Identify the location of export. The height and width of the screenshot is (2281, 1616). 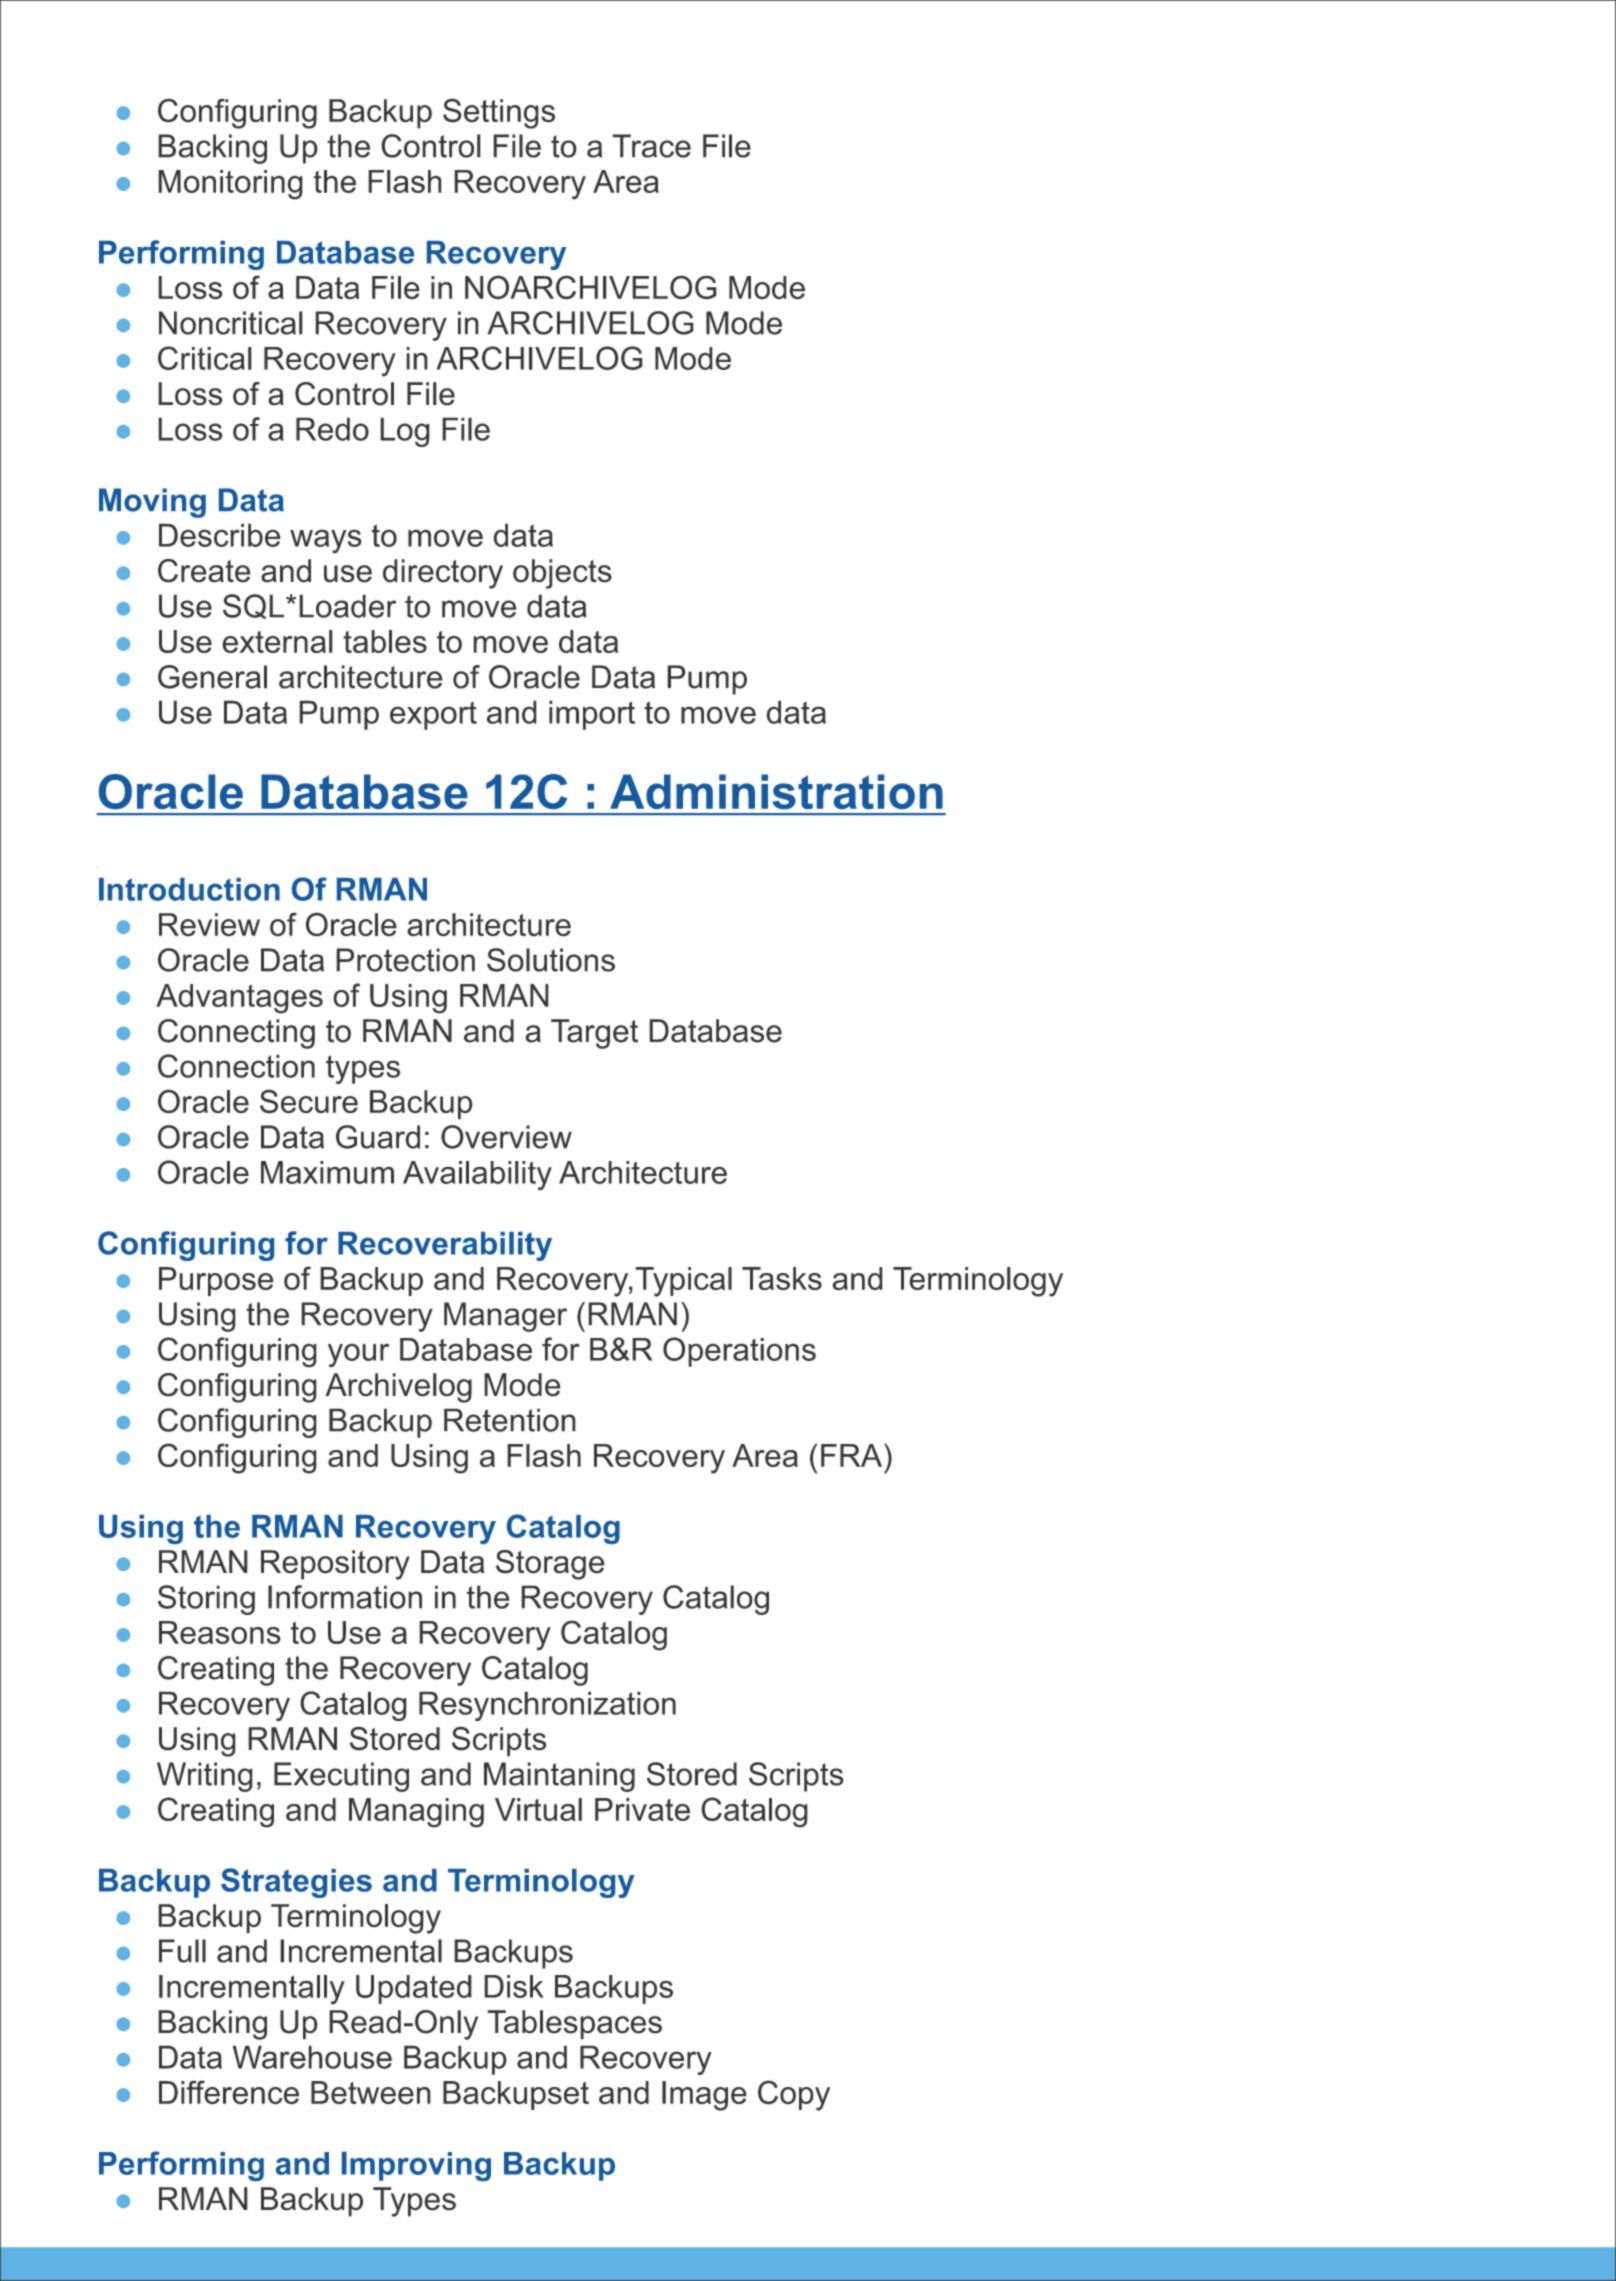
(433, 715).
